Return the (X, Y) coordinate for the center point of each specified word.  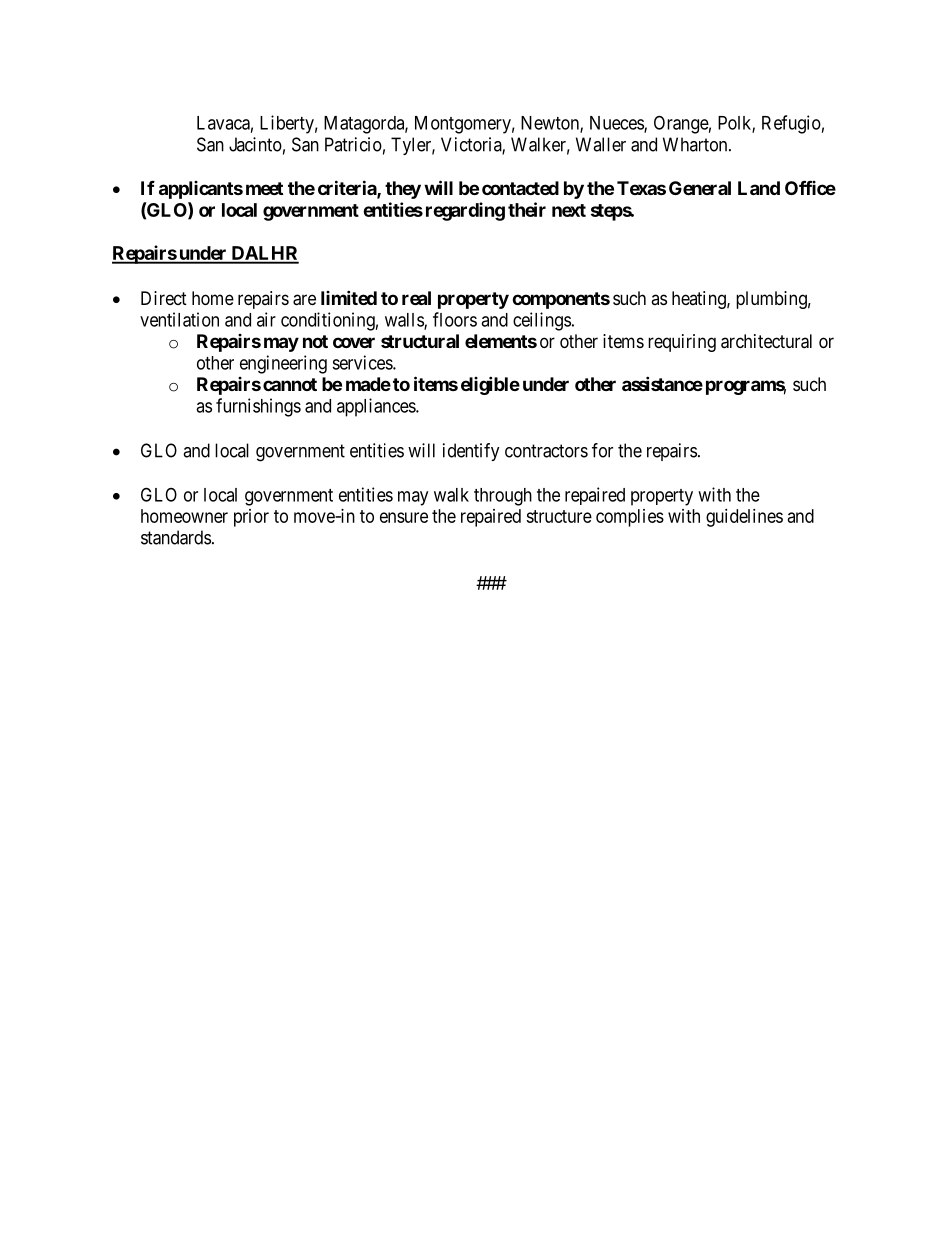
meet (264, 188)
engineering (283, 364)
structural (420, 341)
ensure (404, 517)
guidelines (744, 518)
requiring (682, 343)
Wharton (696, 144)
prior (251, 518)
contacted (520, 188)
